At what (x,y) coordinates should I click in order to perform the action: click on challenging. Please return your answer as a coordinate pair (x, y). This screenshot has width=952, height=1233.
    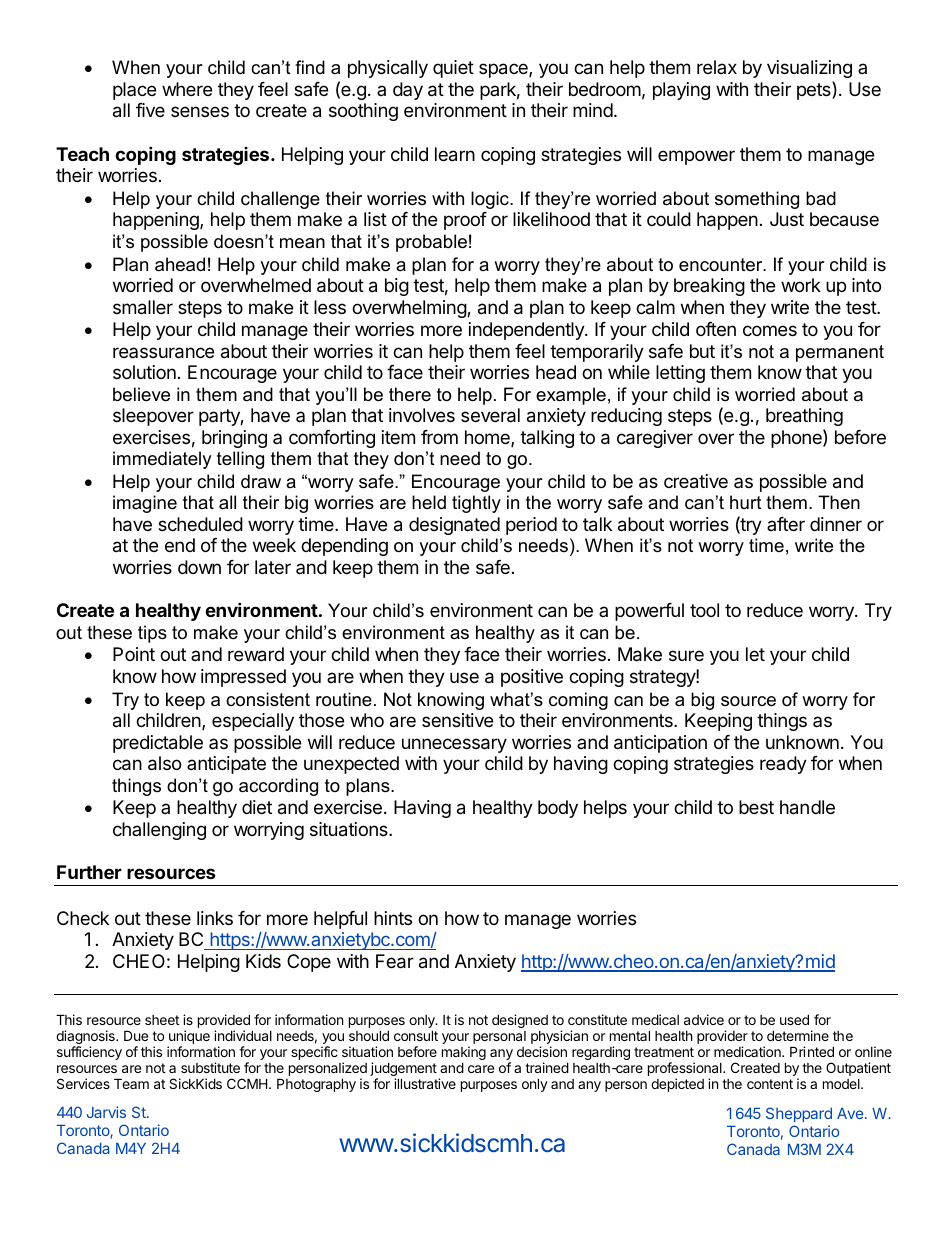
    Looking at the image, I should click on (159, 831).
